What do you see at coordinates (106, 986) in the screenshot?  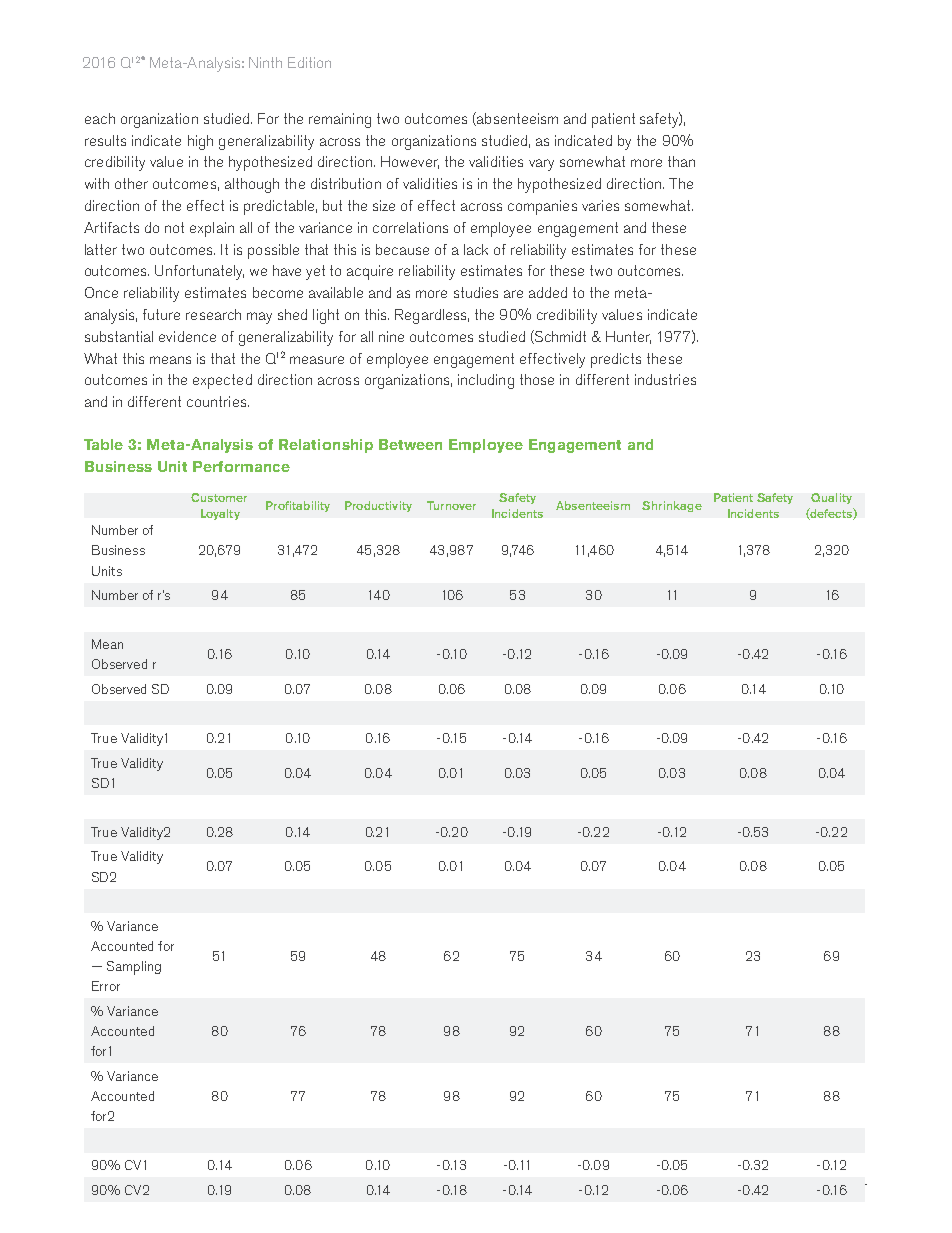 I see `Error` at bounding box center [106, 986].
